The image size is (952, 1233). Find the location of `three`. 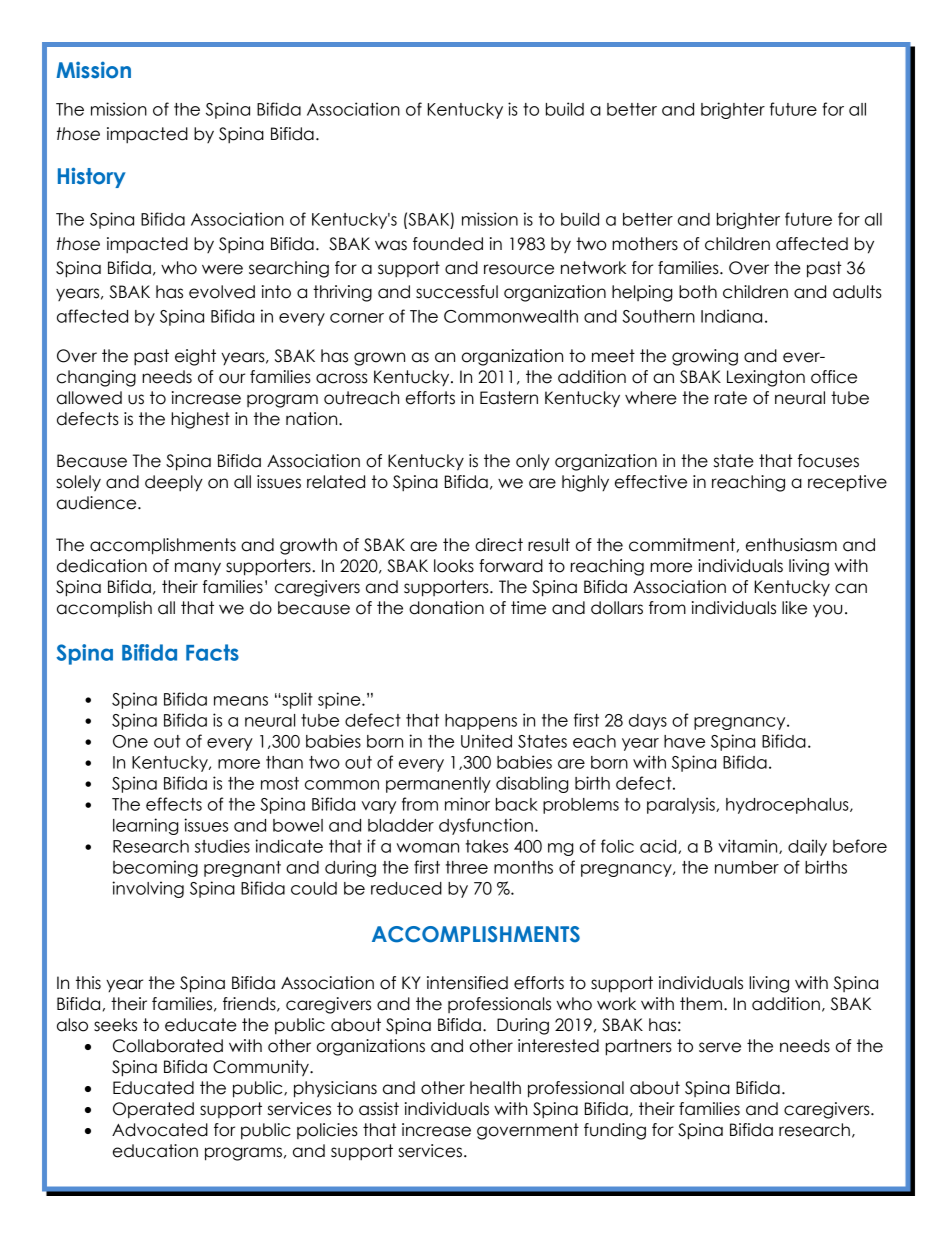

three is located at coordinates (467, 867).
